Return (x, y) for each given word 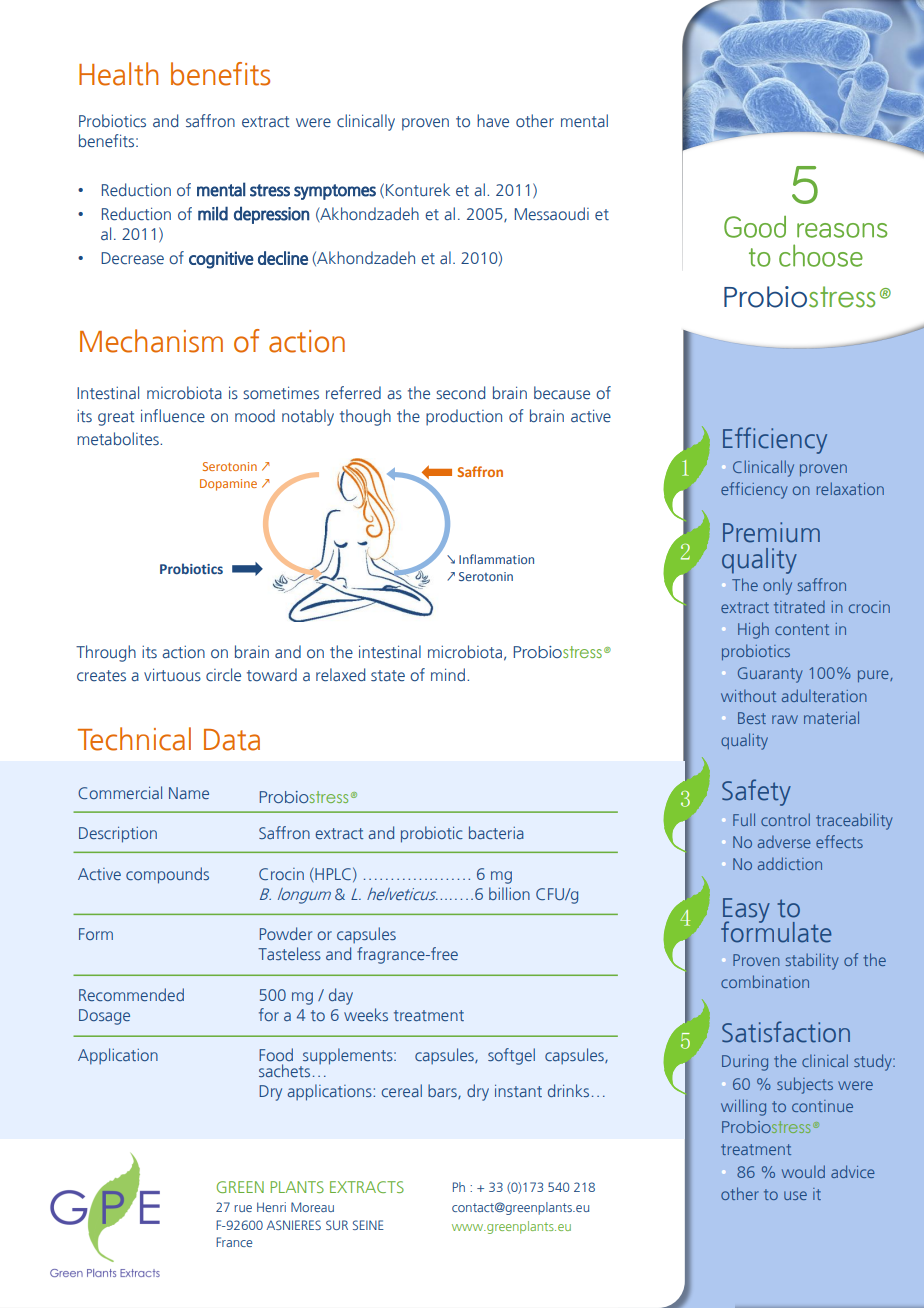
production (464, 417)
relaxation (850, 488)
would (803, 1171)
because (562, 393)
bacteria (496, 832)
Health (118, 74)
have (493, 120)
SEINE (368, 1225)
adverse (784, 842)
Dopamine (228, 485)
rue (243, 1208)
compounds (167, 875)
